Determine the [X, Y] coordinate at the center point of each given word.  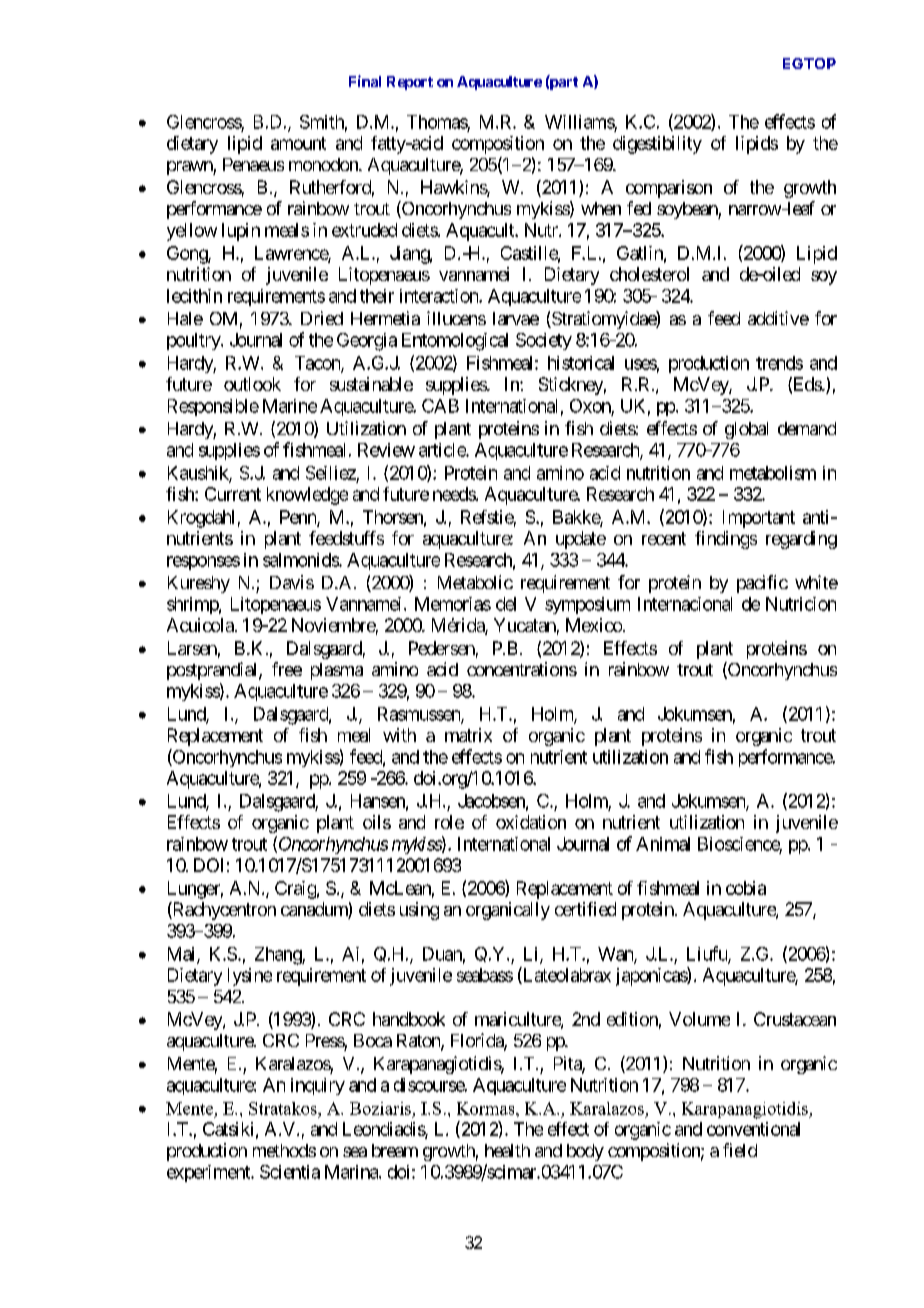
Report [410, 83]
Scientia [290, 1172]
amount [298, 143]
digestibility [657, 145]
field [740, 1150]
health [507, 1150]
